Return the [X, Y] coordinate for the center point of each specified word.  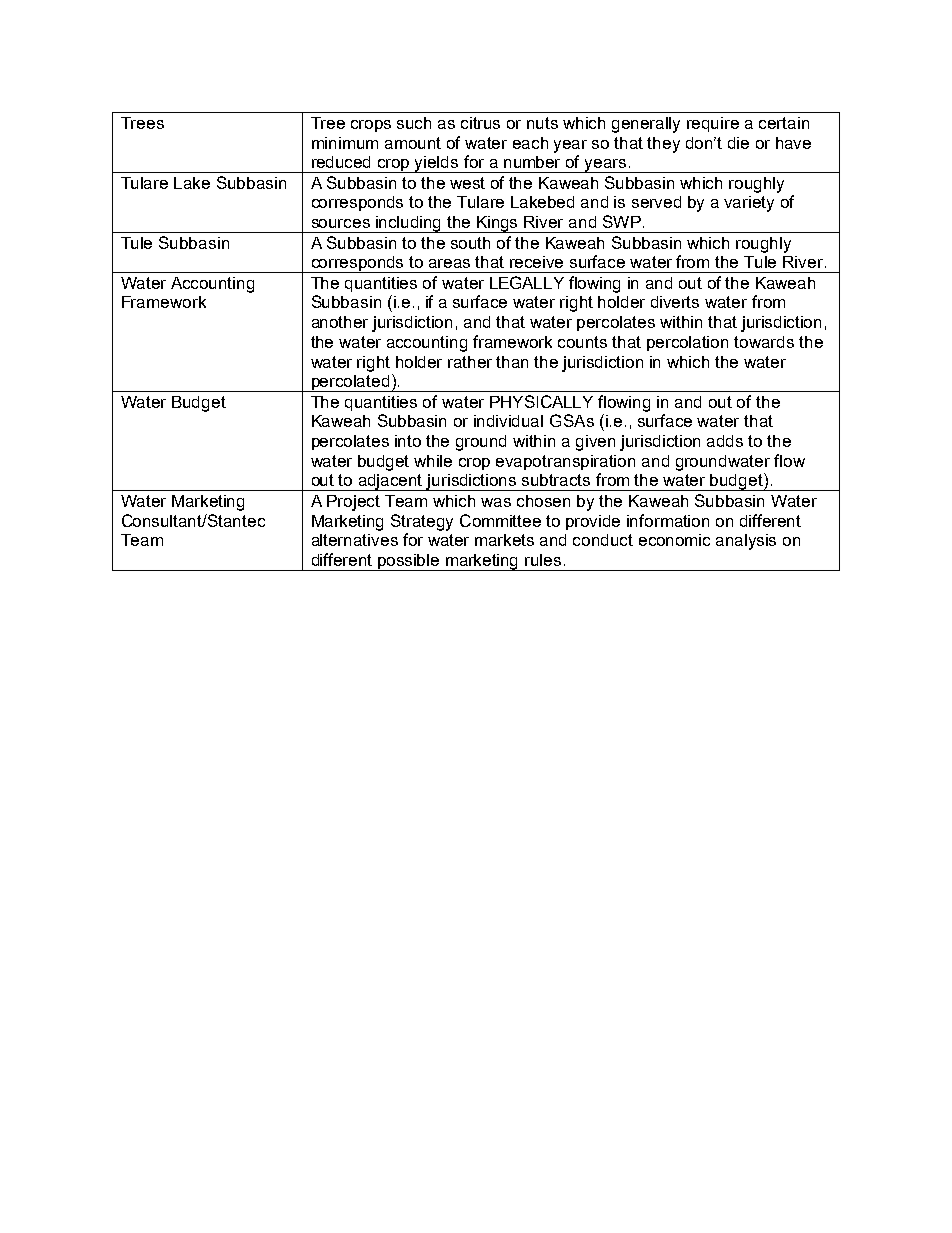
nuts [542, 123]
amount [413, 143]
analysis [746, 542]
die [738, 143]
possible [409, 562]
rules [543, 560]
